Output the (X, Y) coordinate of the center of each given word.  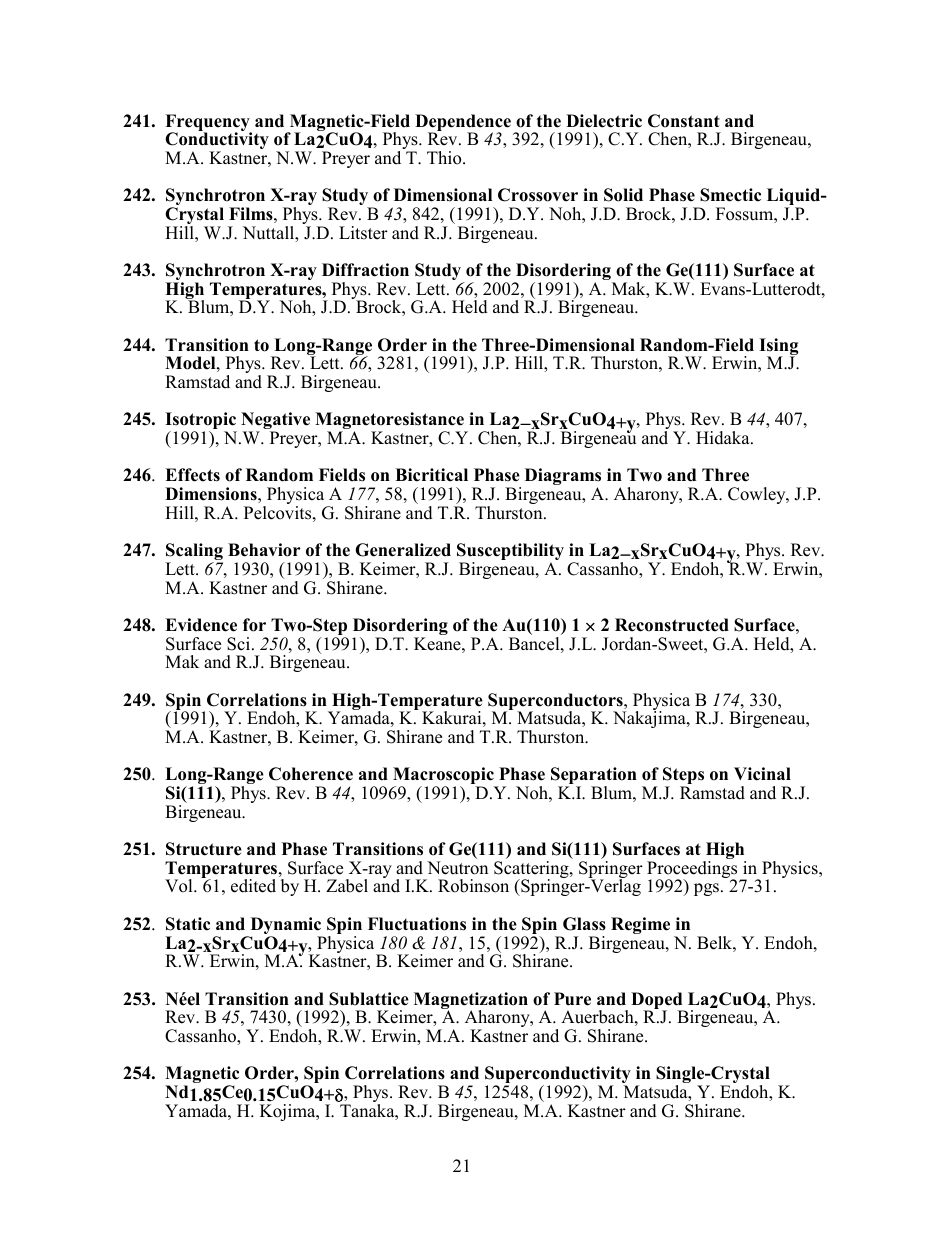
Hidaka (724, 438)
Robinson (473, 886)
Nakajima (650, 718)
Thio (445, 158)
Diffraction (365, 270)
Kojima (289, 1112)
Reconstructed (672, 625)
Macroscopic (444, 777)
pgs (708, 889)
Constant (684, 121)
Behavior (264, 550)
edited (253, 886)
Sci (238, 644)
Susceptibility (510, 553)
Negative (275, 422)
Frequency (208, 124)
